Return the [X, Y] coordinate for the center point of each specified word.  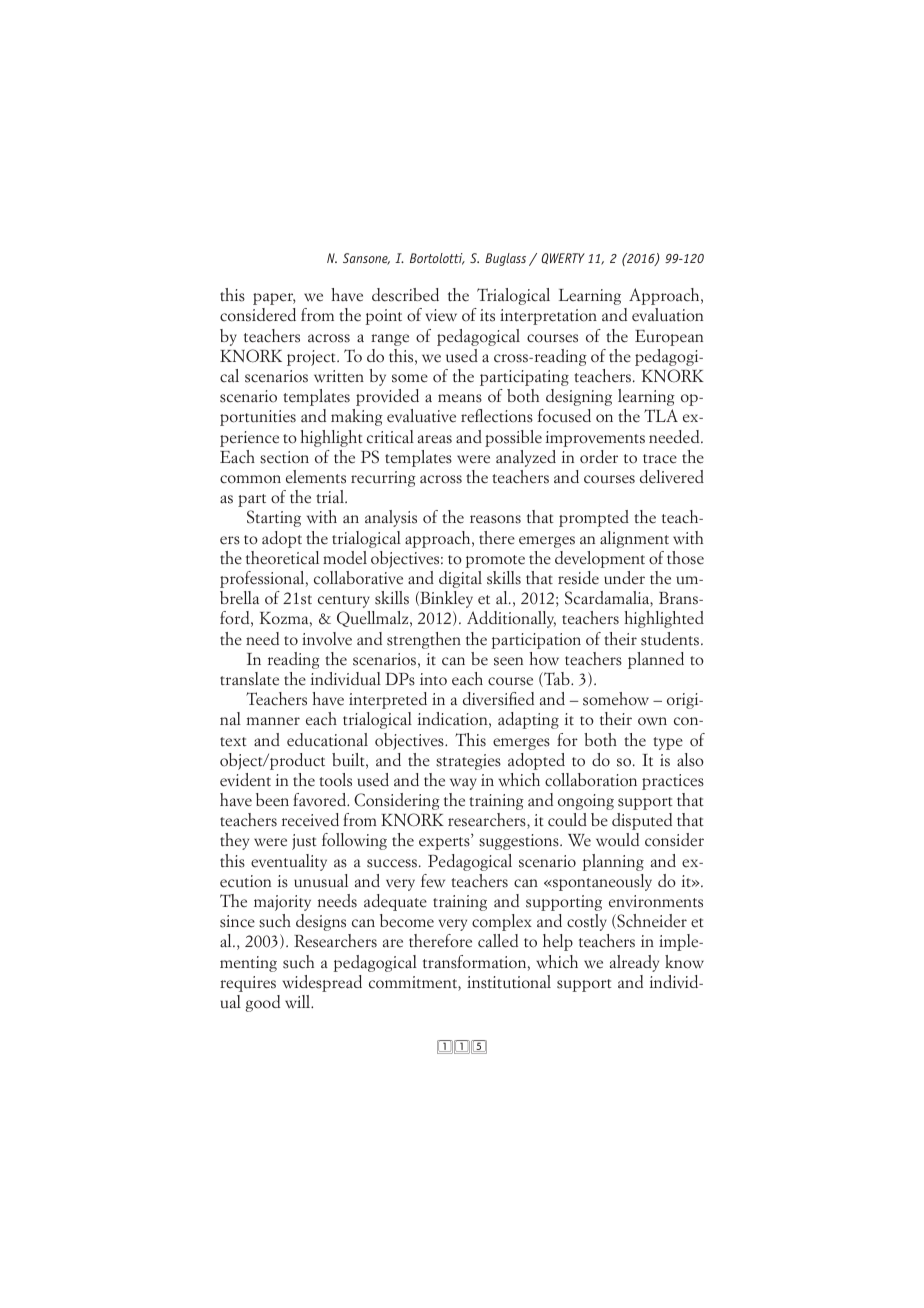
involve [327, 639]
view [441, 315]
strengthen [424, 640]
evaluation [667, 315]
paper [274, 299]
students [671, 639]
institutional [509, 982]
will [299, 1001]
